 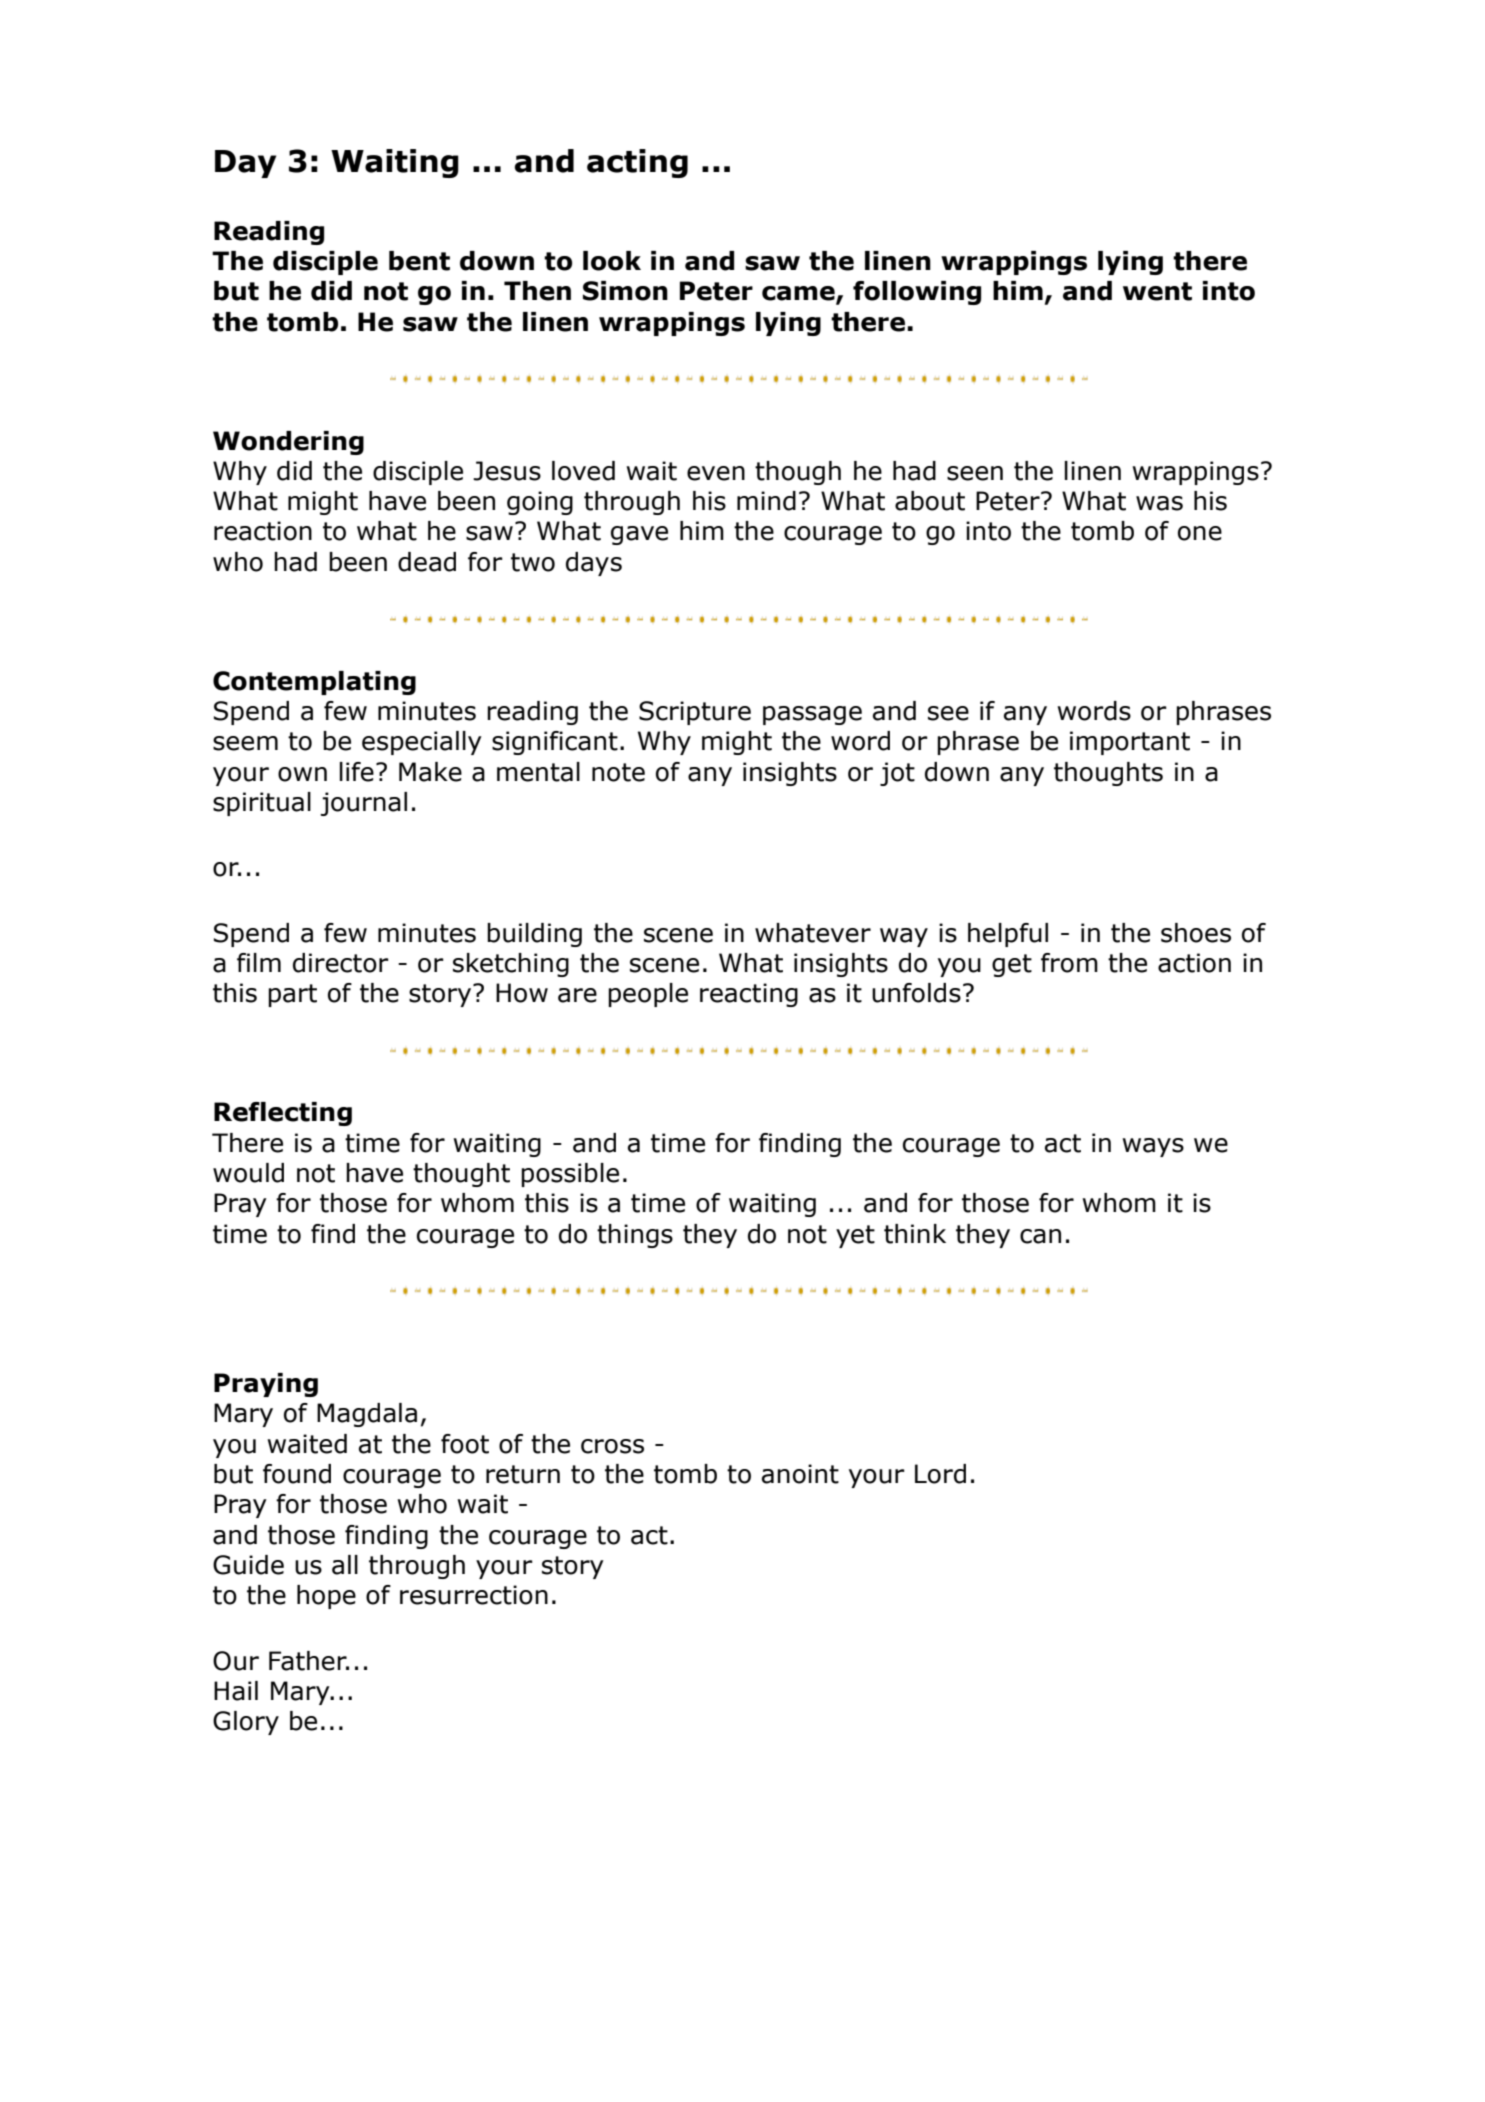 I want to click on would, so click(x=248, y=1173).
